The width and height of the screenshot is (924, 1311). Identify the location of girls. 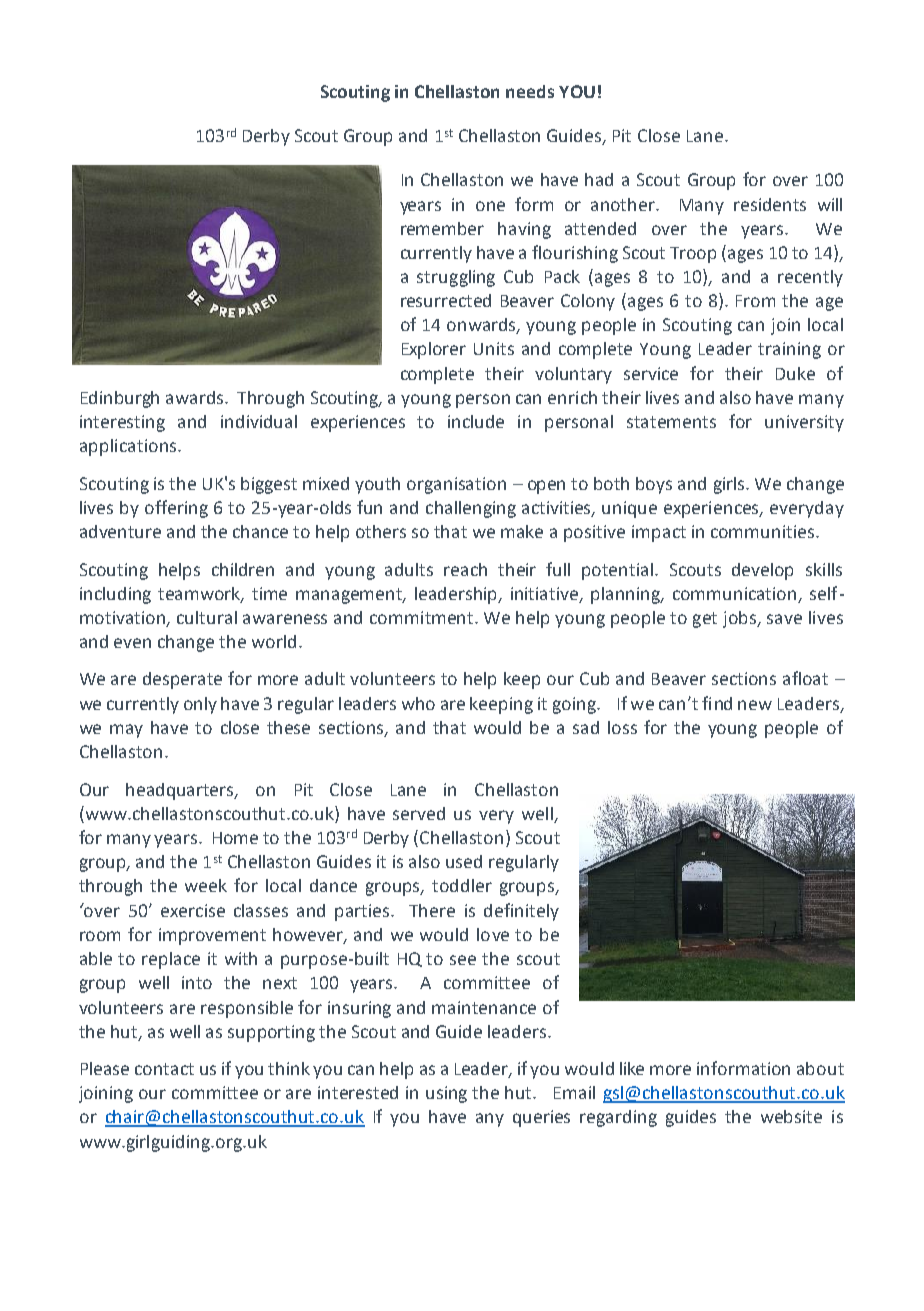
(730, 485).
